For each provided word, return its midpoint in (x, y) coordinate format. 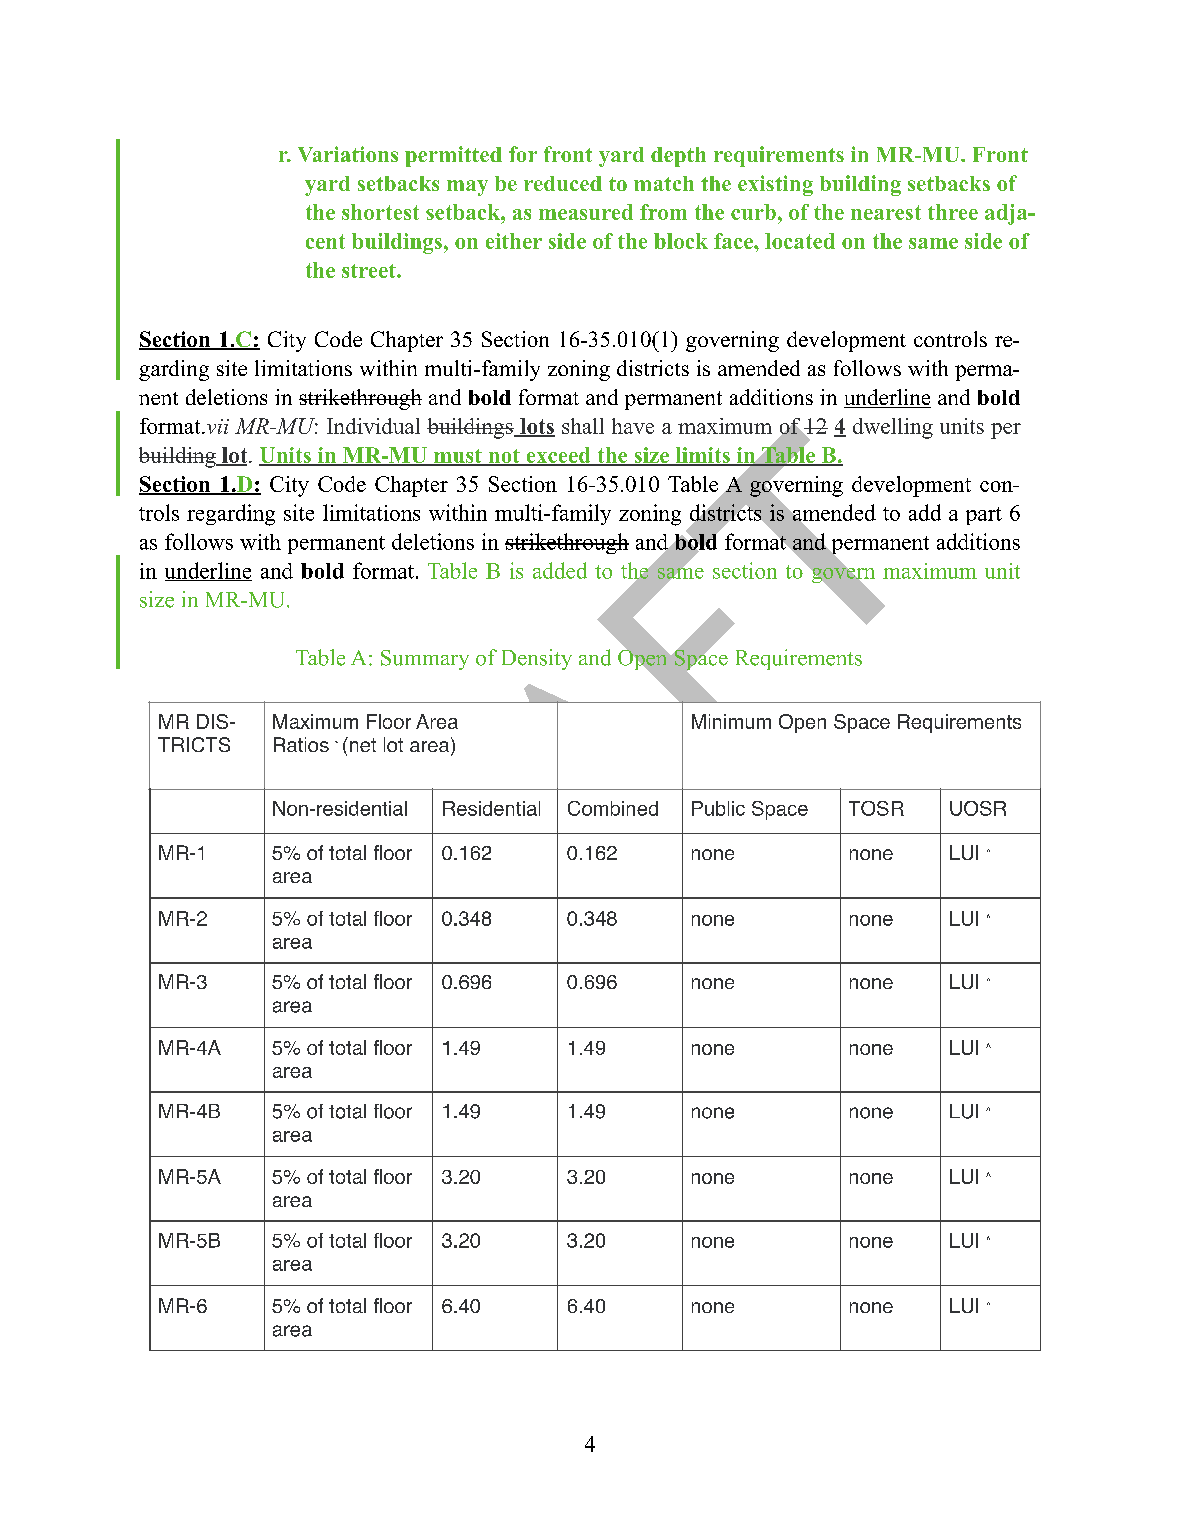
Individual (373, 426)
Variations (348, 154)
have (633, 426)
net (361, 744)
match (664, 183)
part (984, 516)
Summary (425, 660)
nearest (886, 212)
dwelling (893, 428)
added (560, 570)
